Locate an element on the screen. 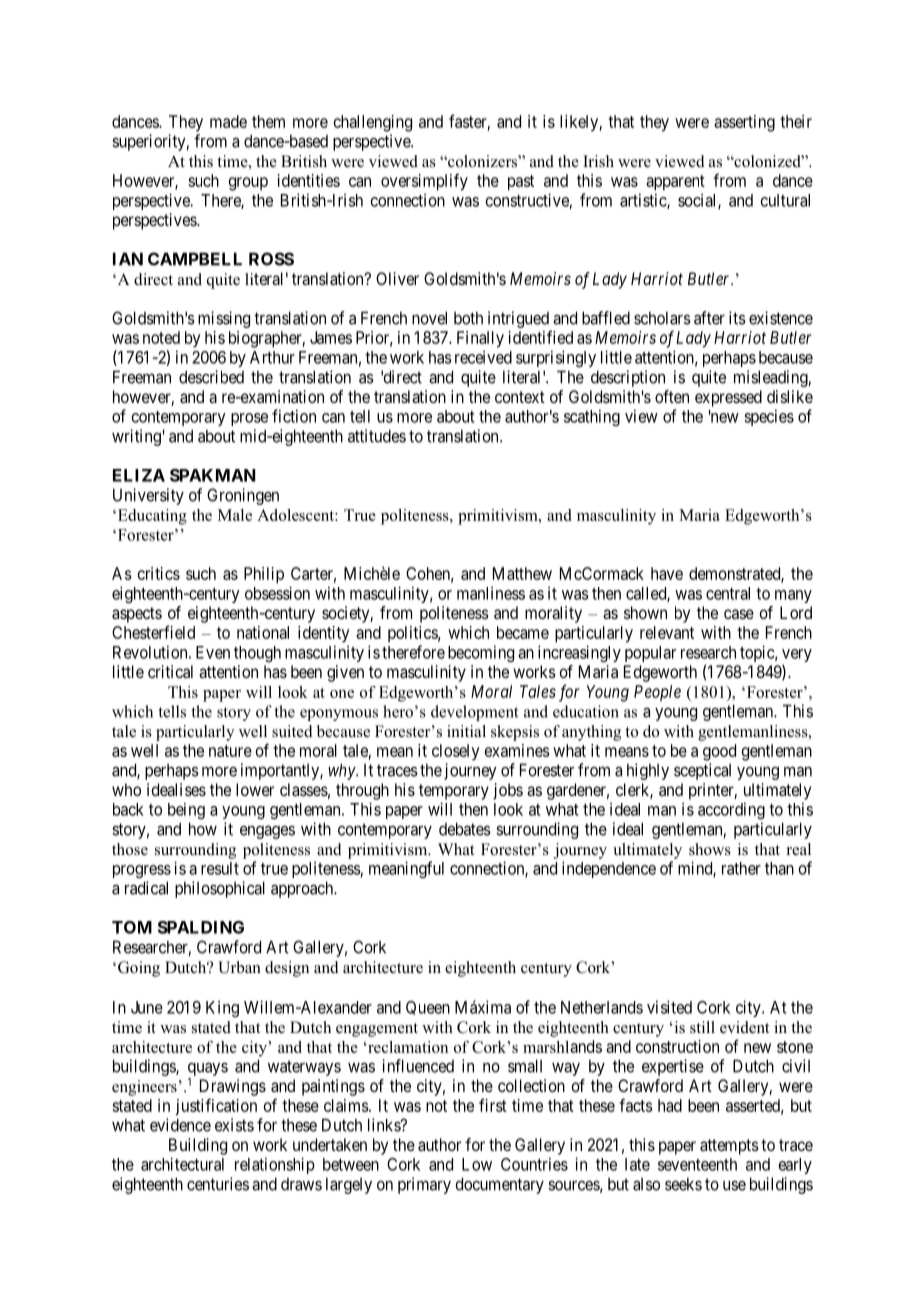 Image resolution: width=924 pixels, height=1308 pixels. critical is located at coordinates (170, 671).
